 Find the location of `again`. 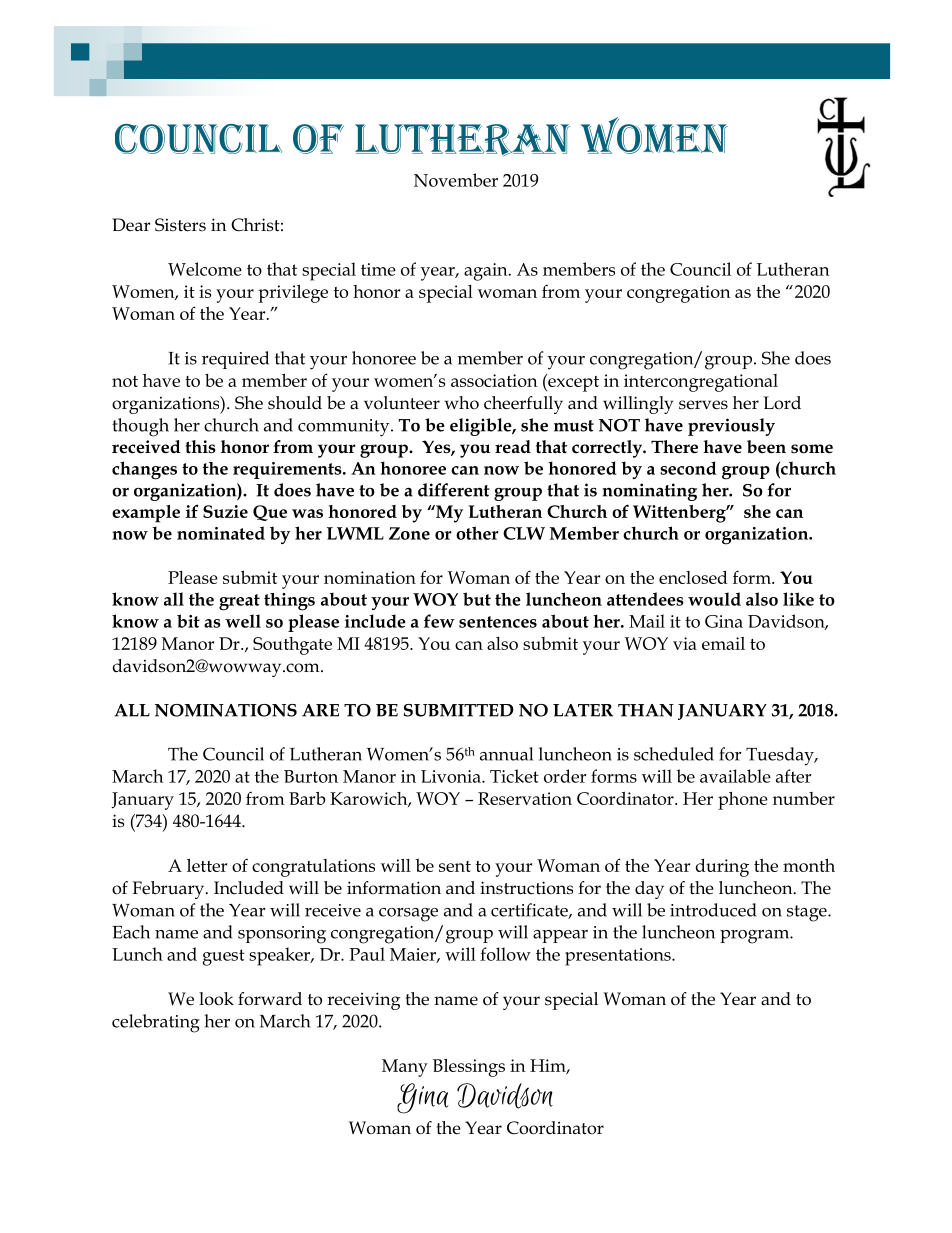

again is located at coordinates (487, 272).
